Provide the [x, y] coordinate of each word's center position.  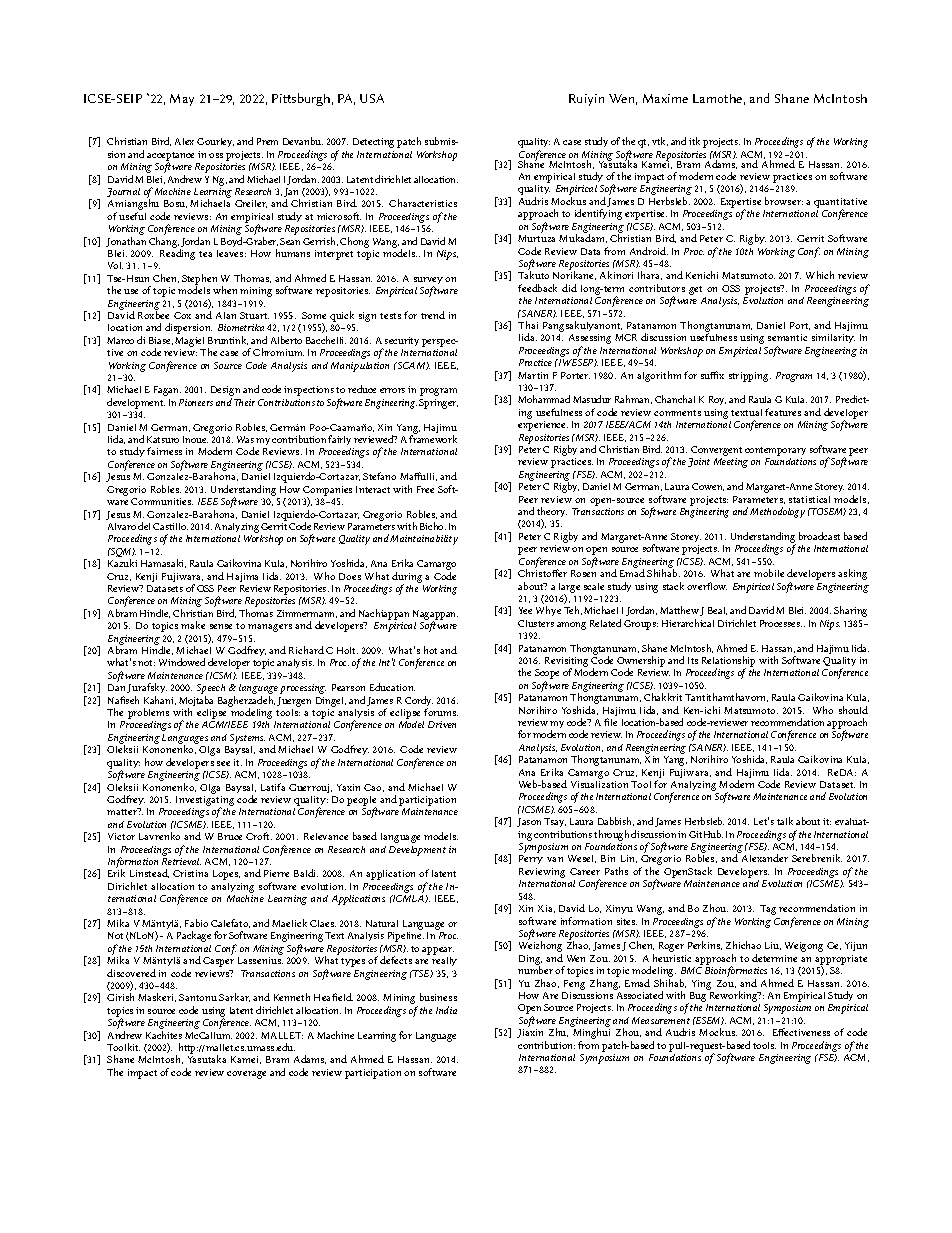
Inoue [195, 439]
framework [433, 439]
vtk [660, 141]
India [446, 1010]
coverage [246, 1075]
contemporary [775, 453]
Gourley [215, 142]
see [223, 763]
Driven [442, 724]
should [853, 710]
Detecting [373, 143]
